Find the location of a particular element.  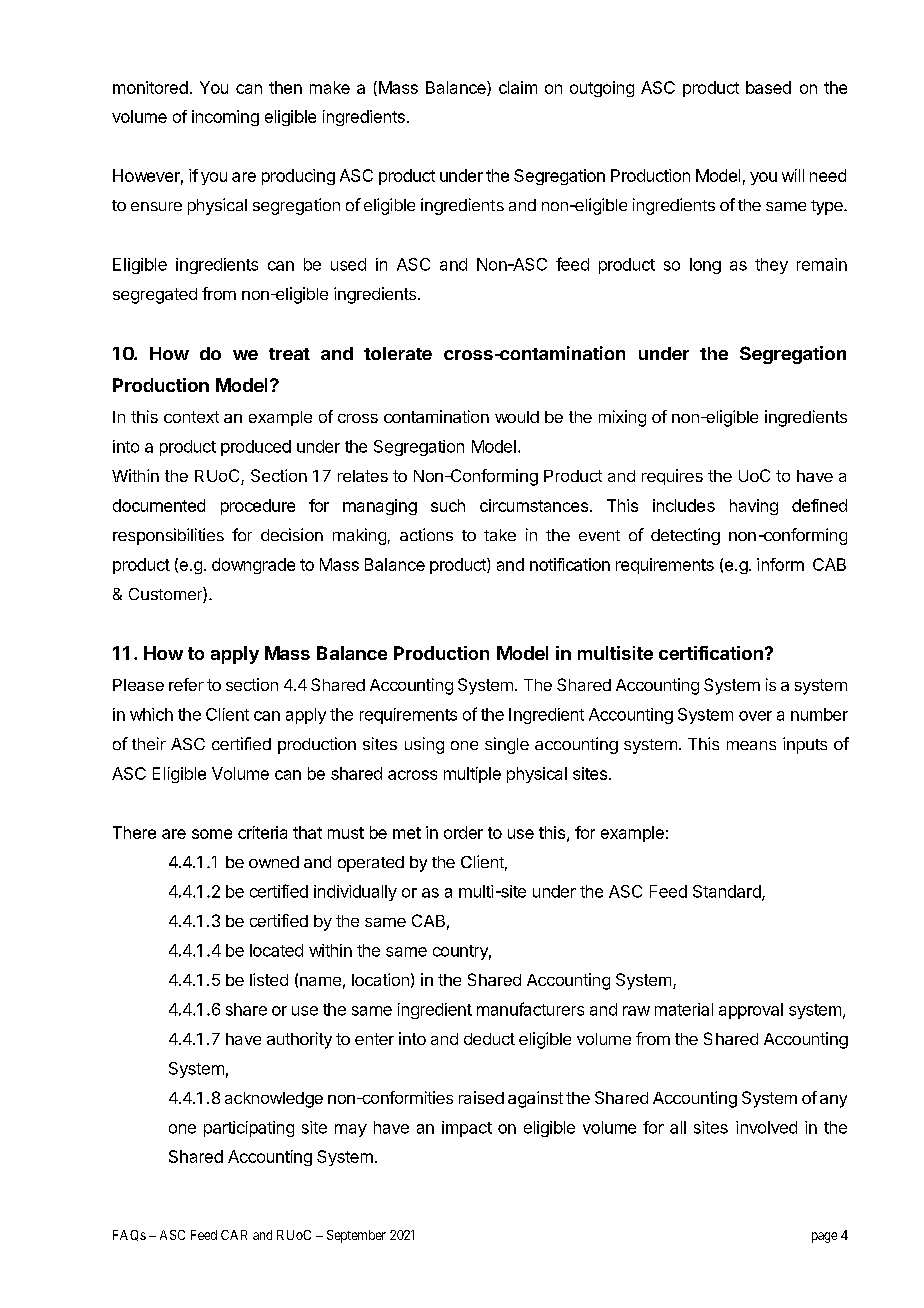

means is located at coordinates (751, 745).
